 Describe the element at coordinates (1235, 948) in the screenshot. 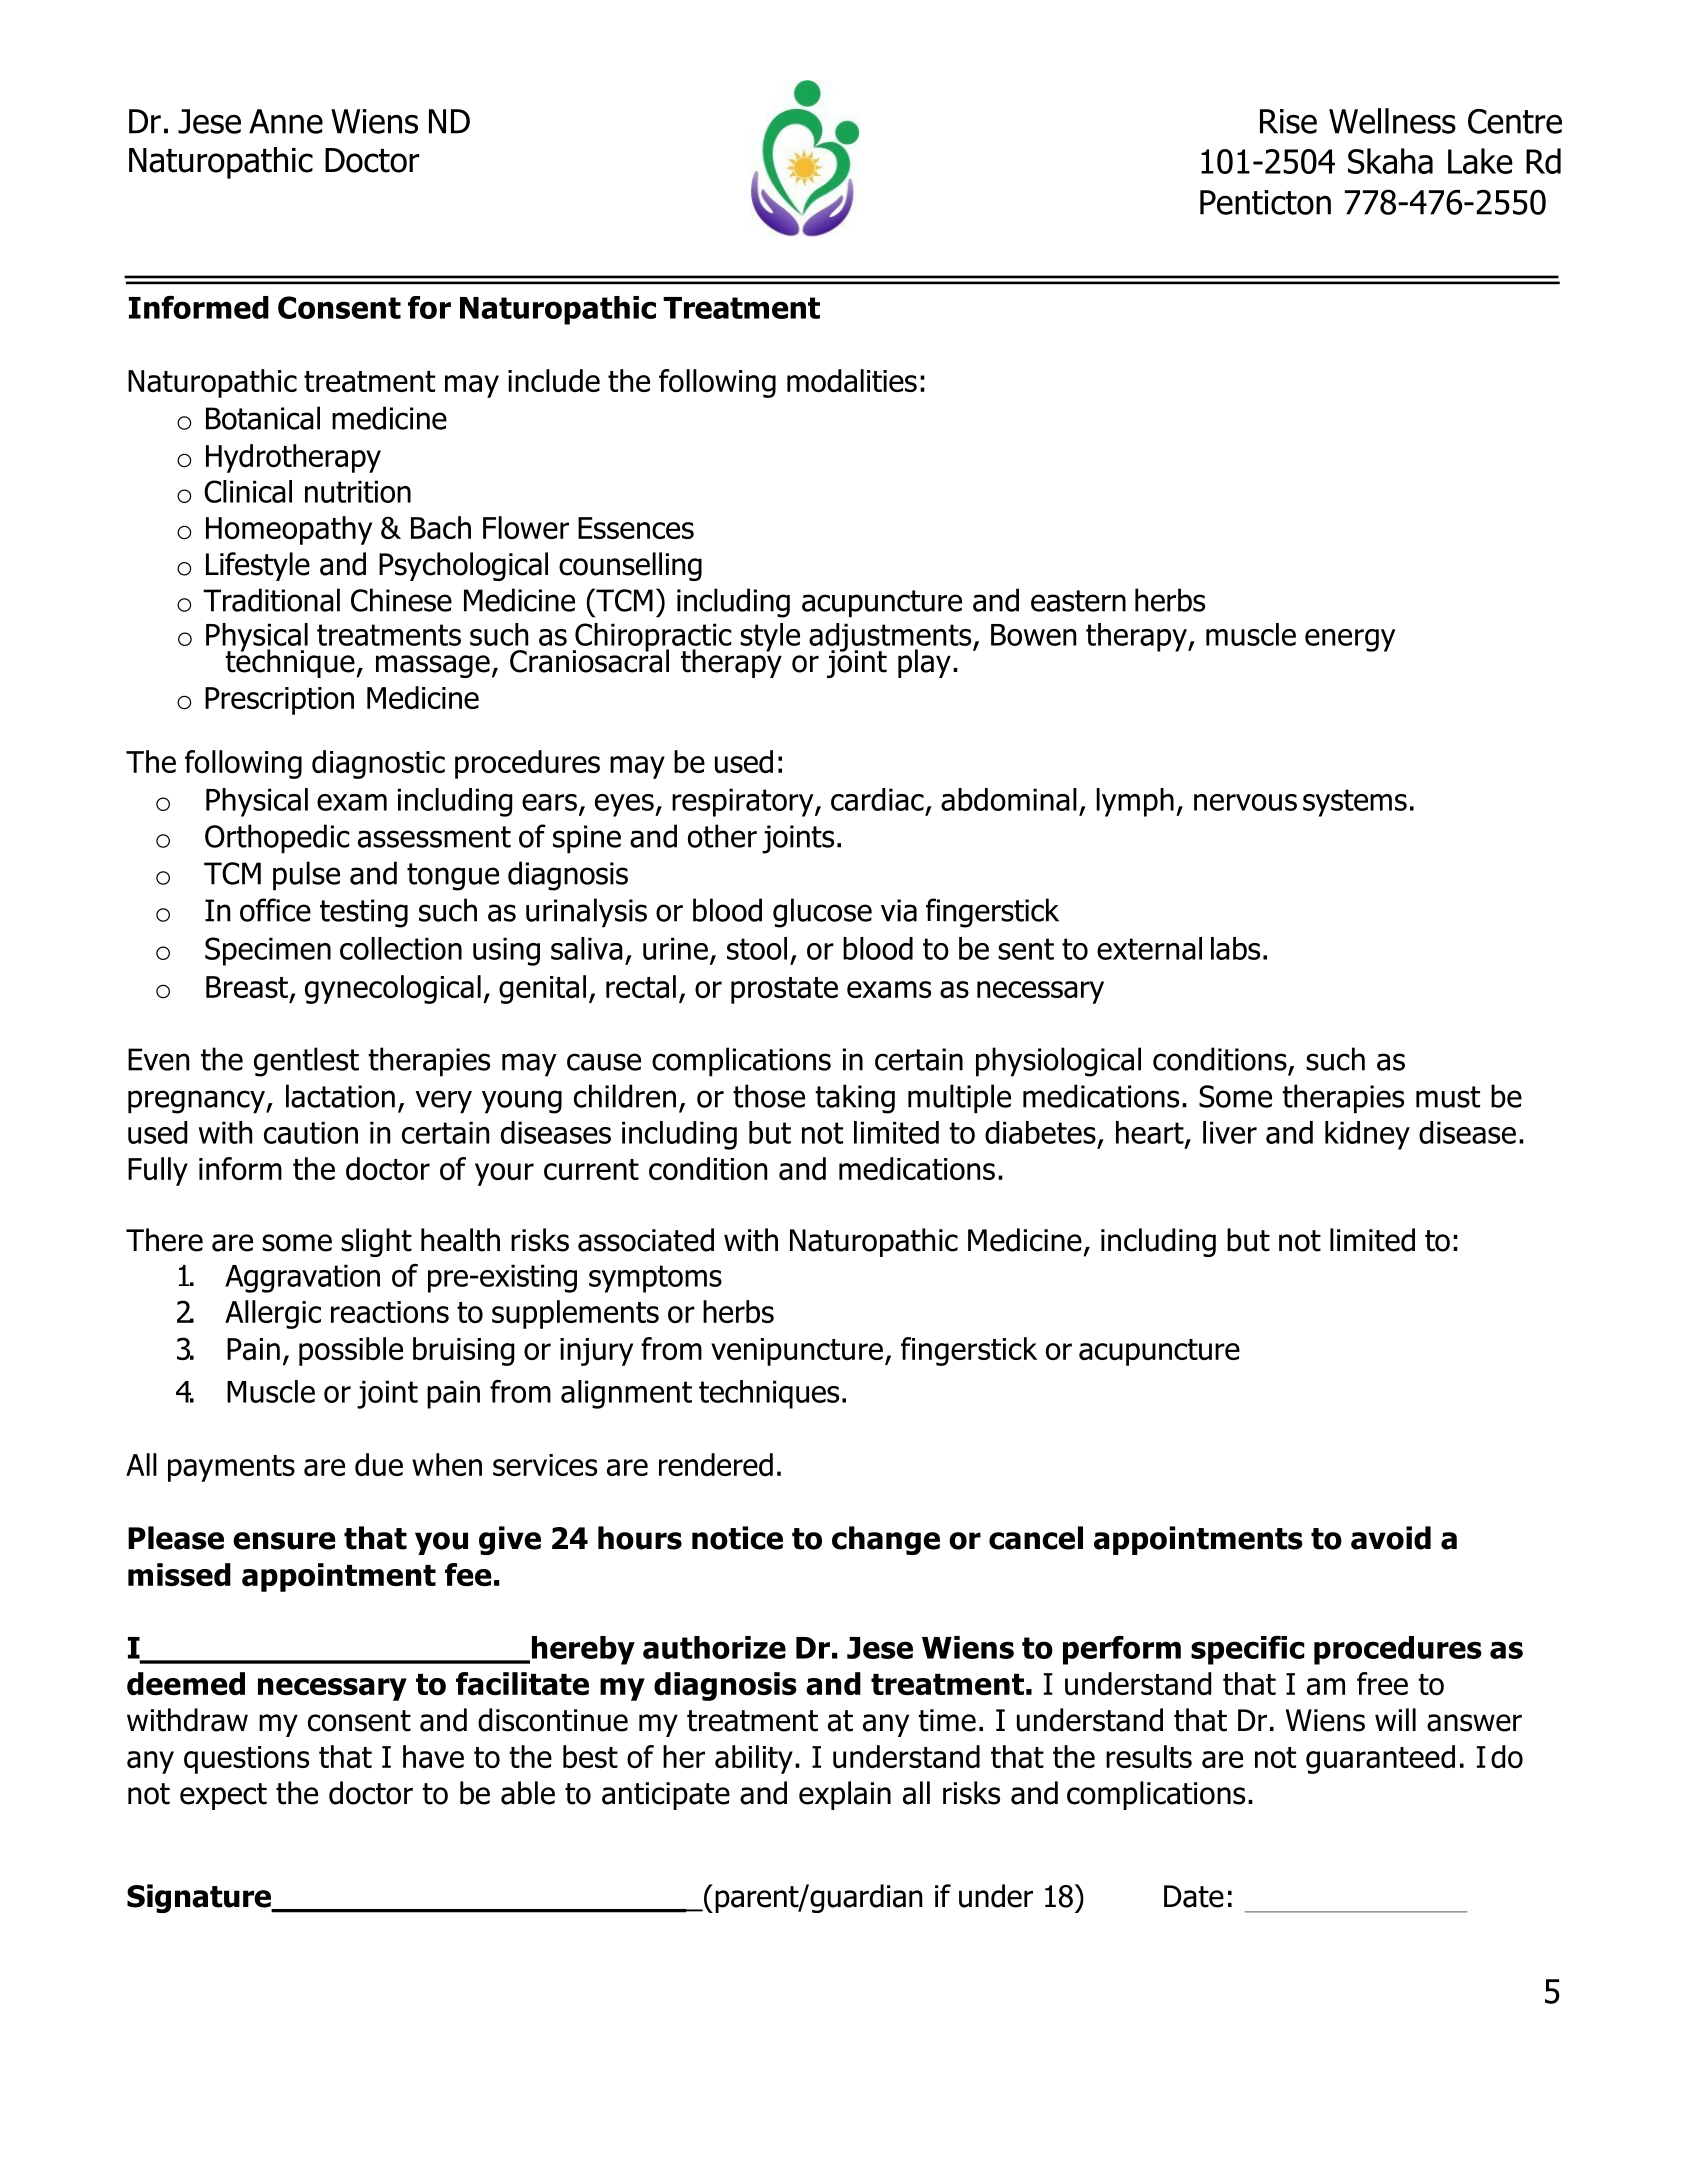

I see `labs` at that location.
